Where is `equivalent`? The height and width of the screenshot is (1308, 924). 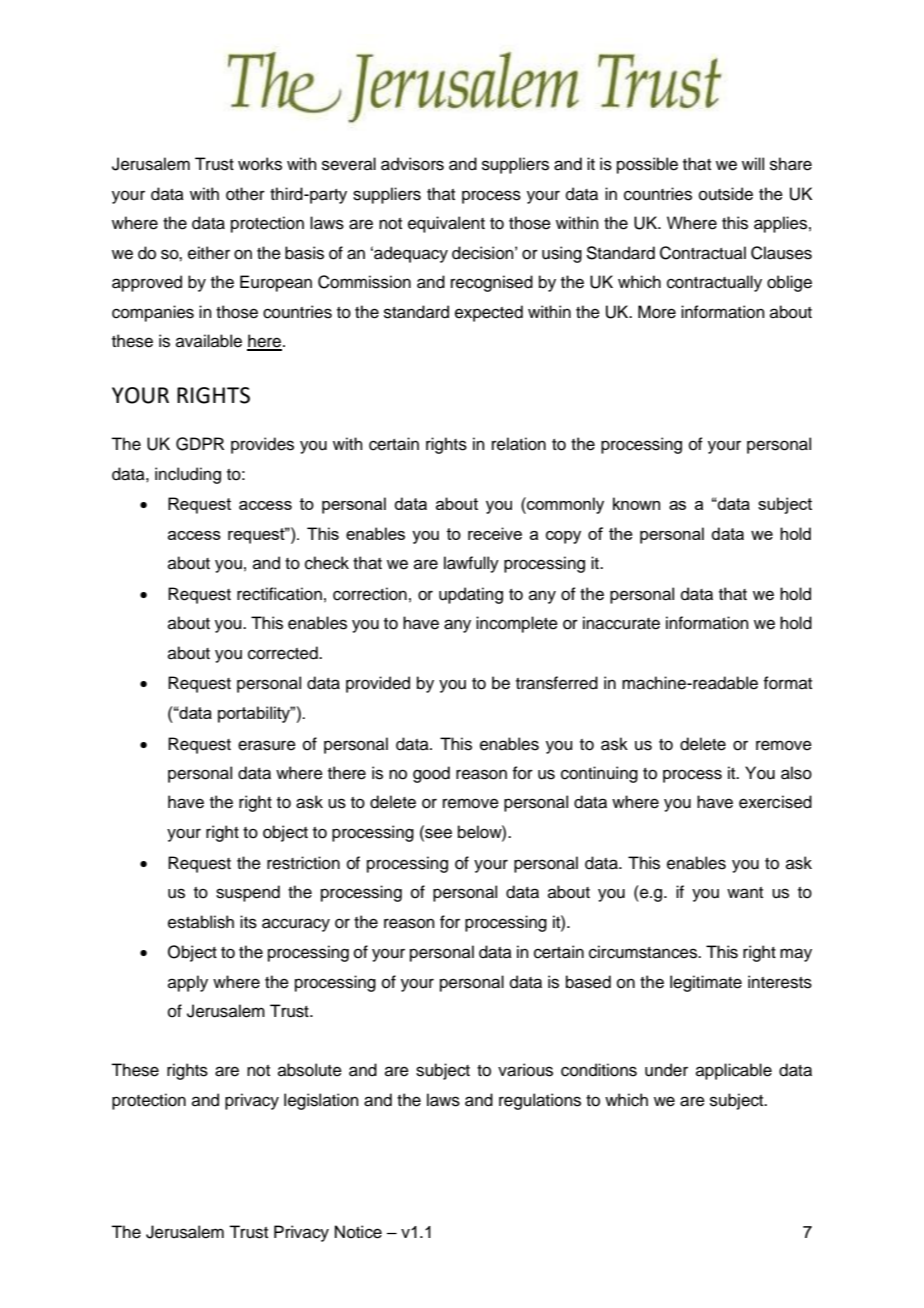 equivalent is located at coordinates (446, 224).
